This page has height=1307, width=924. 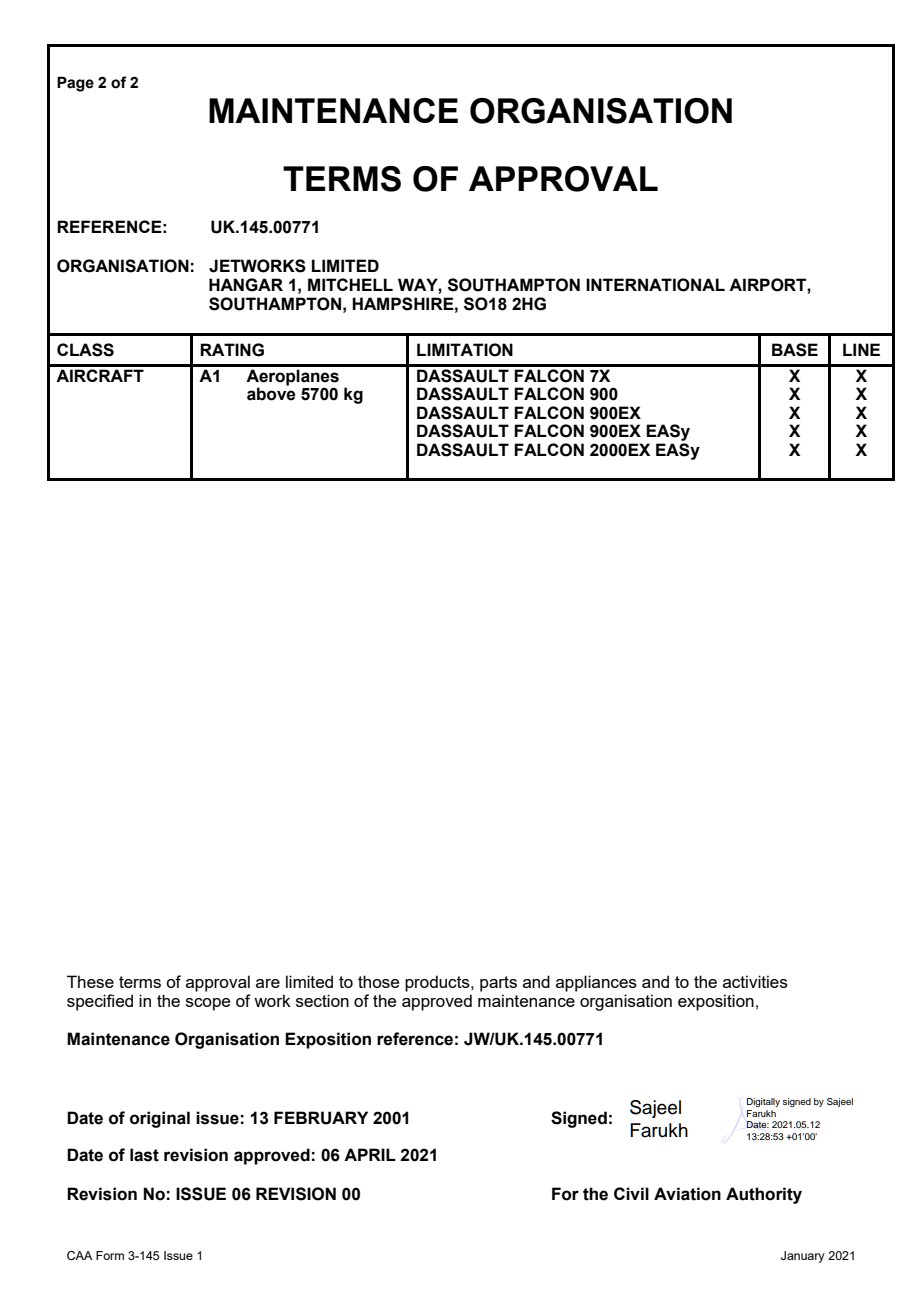 What do you see at coordinates (655, 285) in the page?
I see `INTERNATIONAL` at bounding box center [655, 285].
